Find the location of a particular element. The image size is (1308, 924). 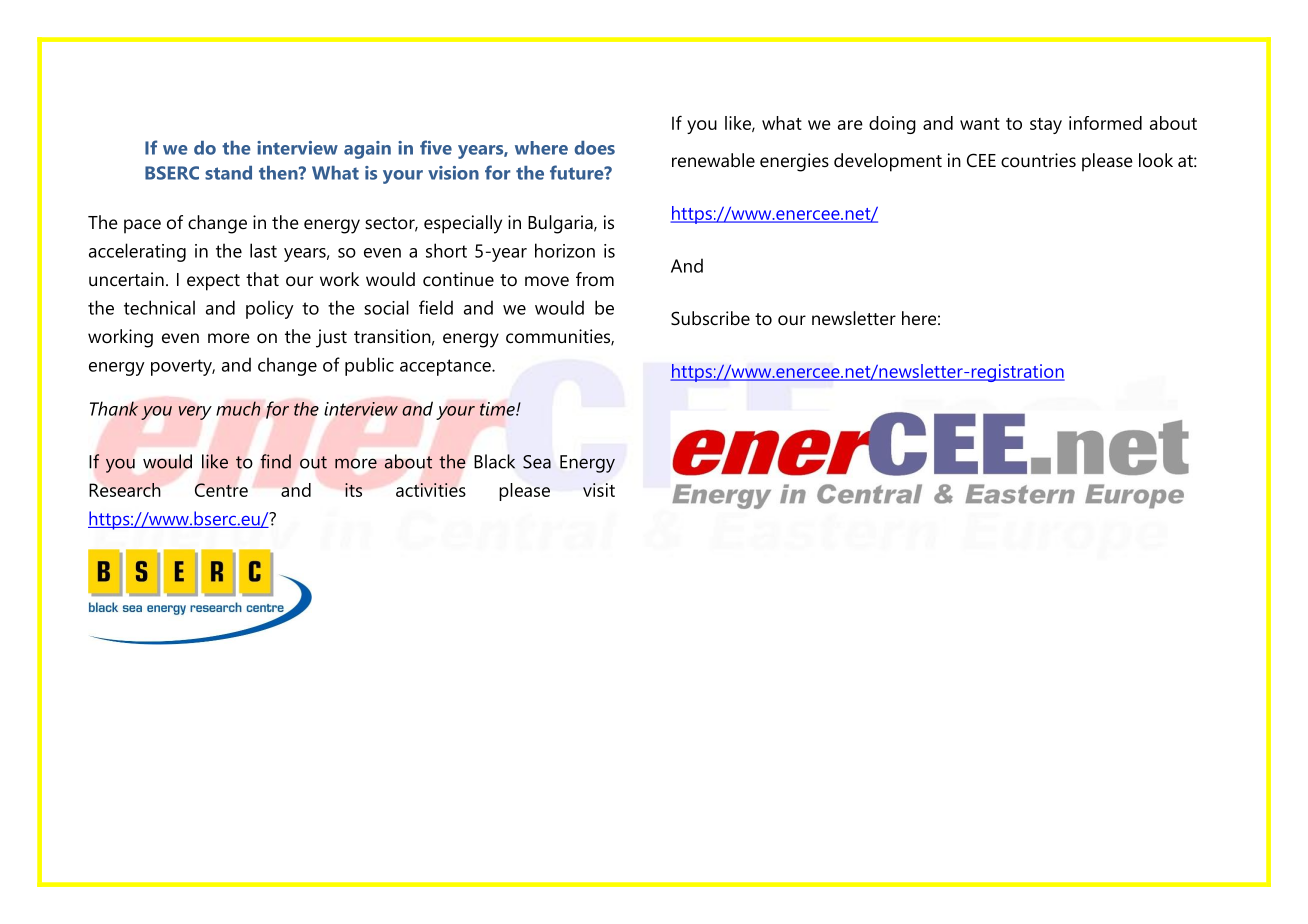

Centre is located at coordinates (221, 490).
